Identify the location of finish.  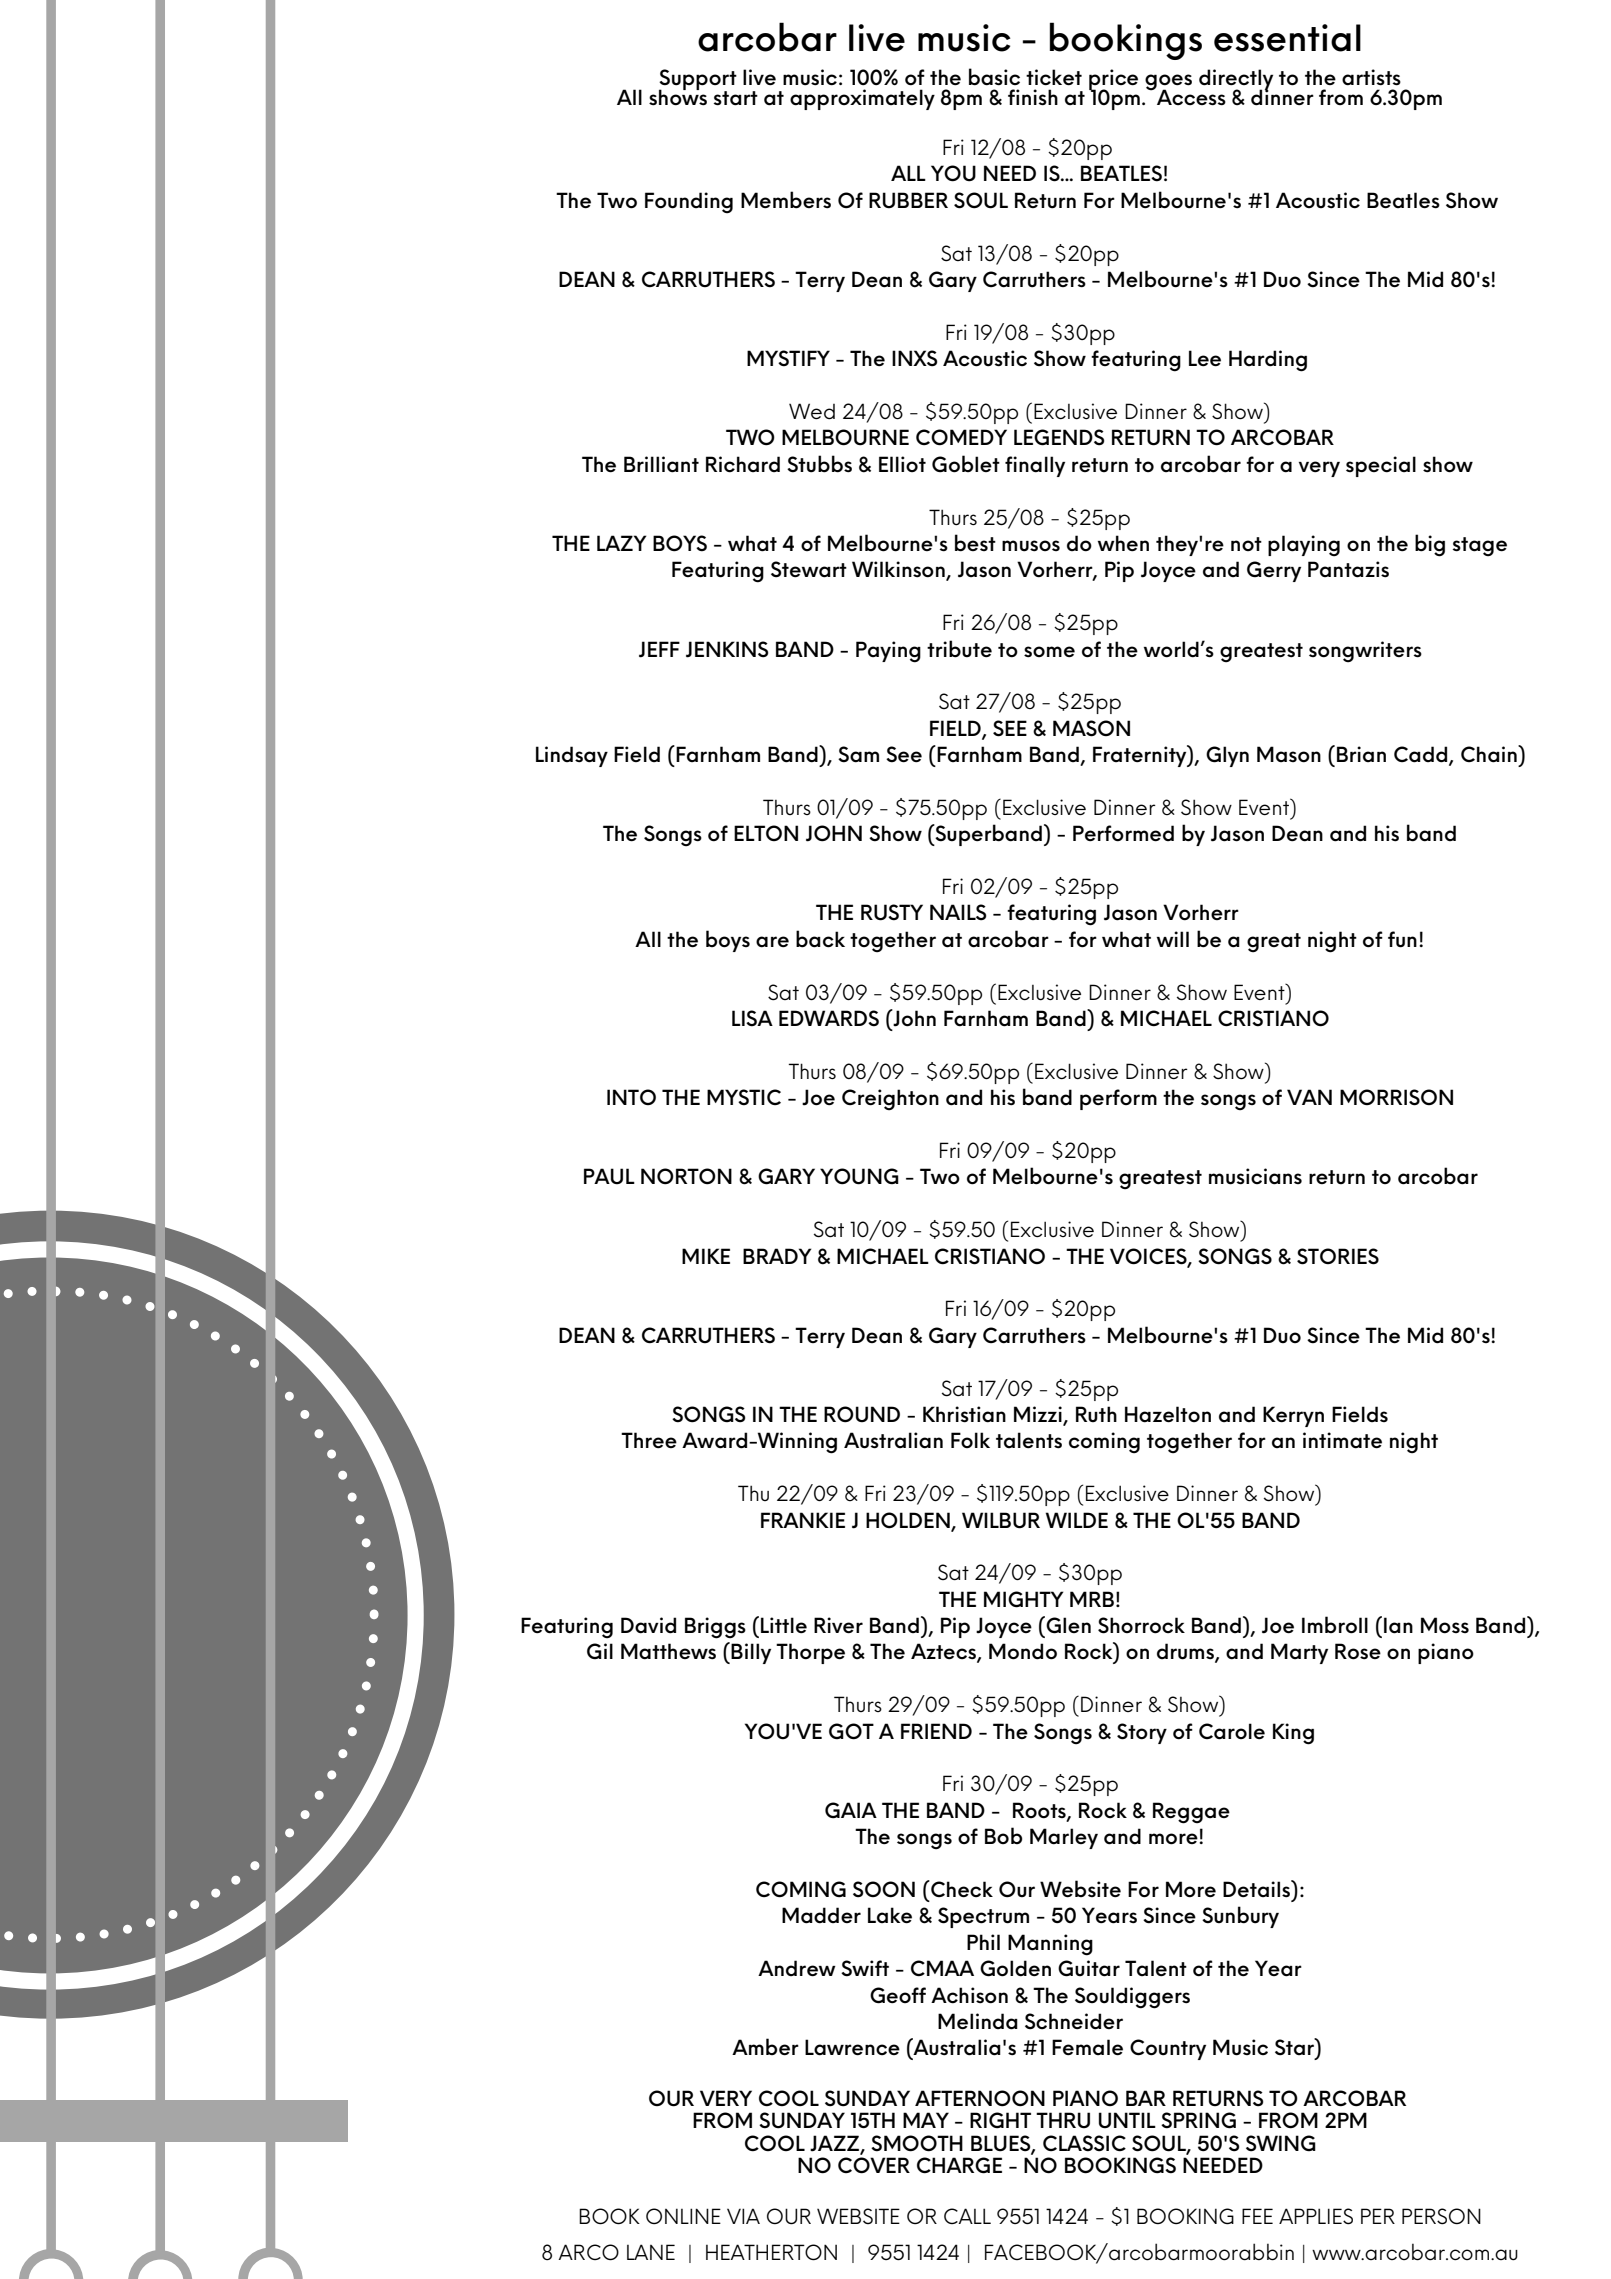
(1033, 97).
